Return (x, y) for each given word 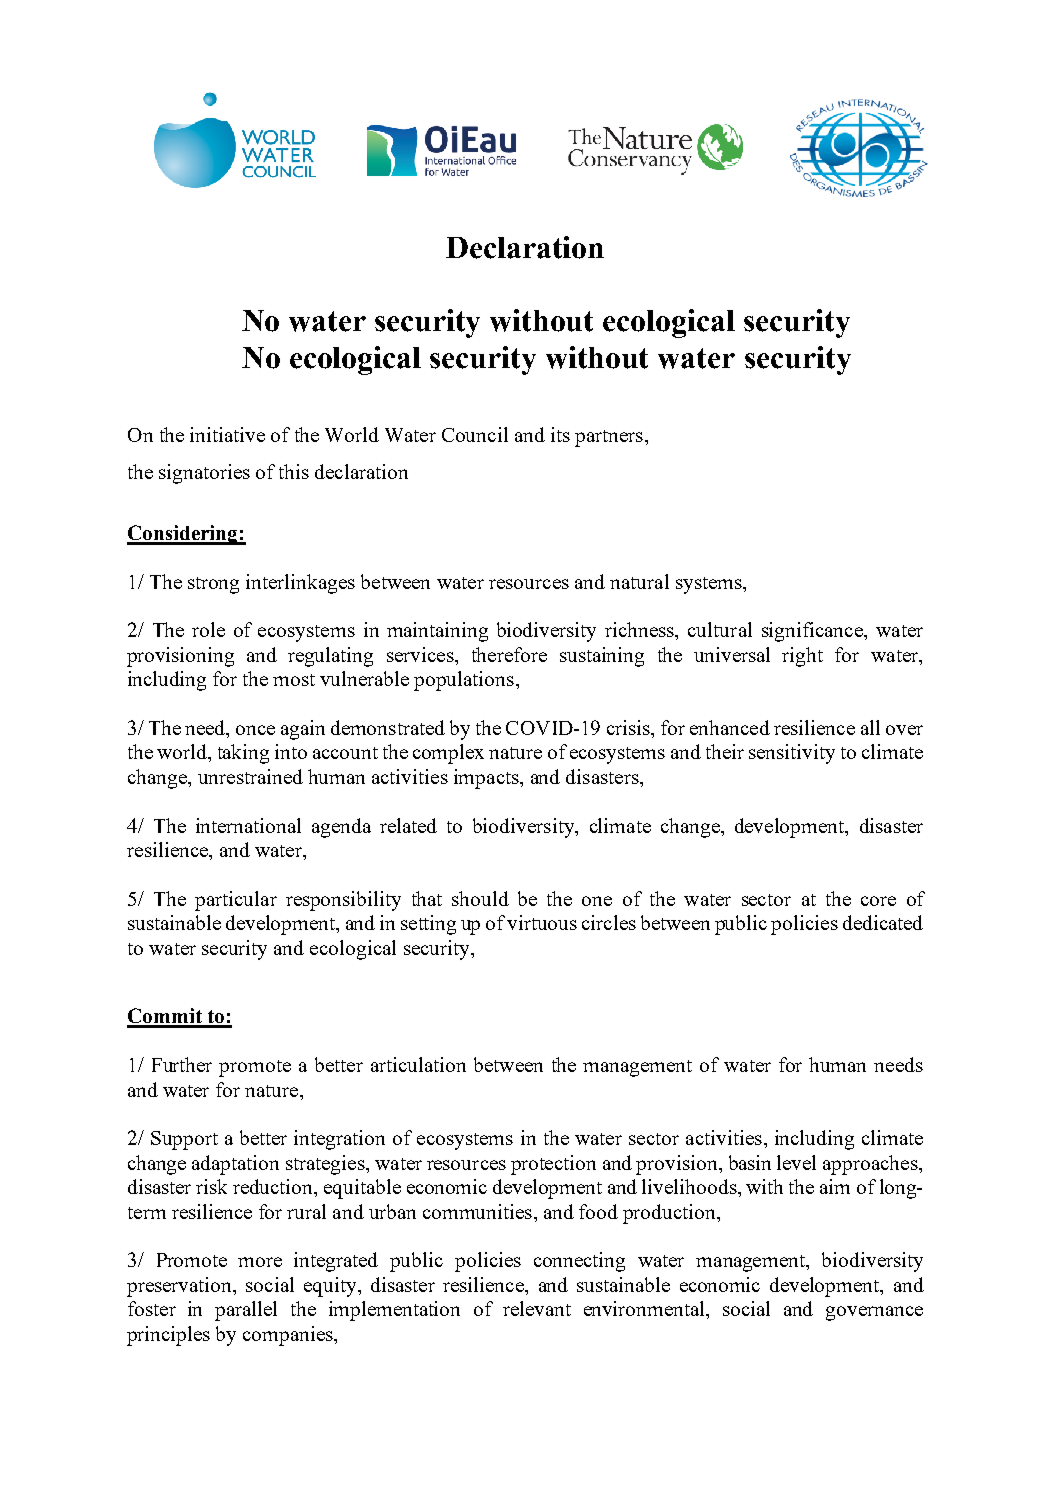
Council (475, 434)
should (480, 898)
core (878, 901)
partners (609, 438)
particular (236, 901)
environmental (645, 1308)
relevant (537, 1308)
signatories (204, 474)
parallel (246, 1311)
